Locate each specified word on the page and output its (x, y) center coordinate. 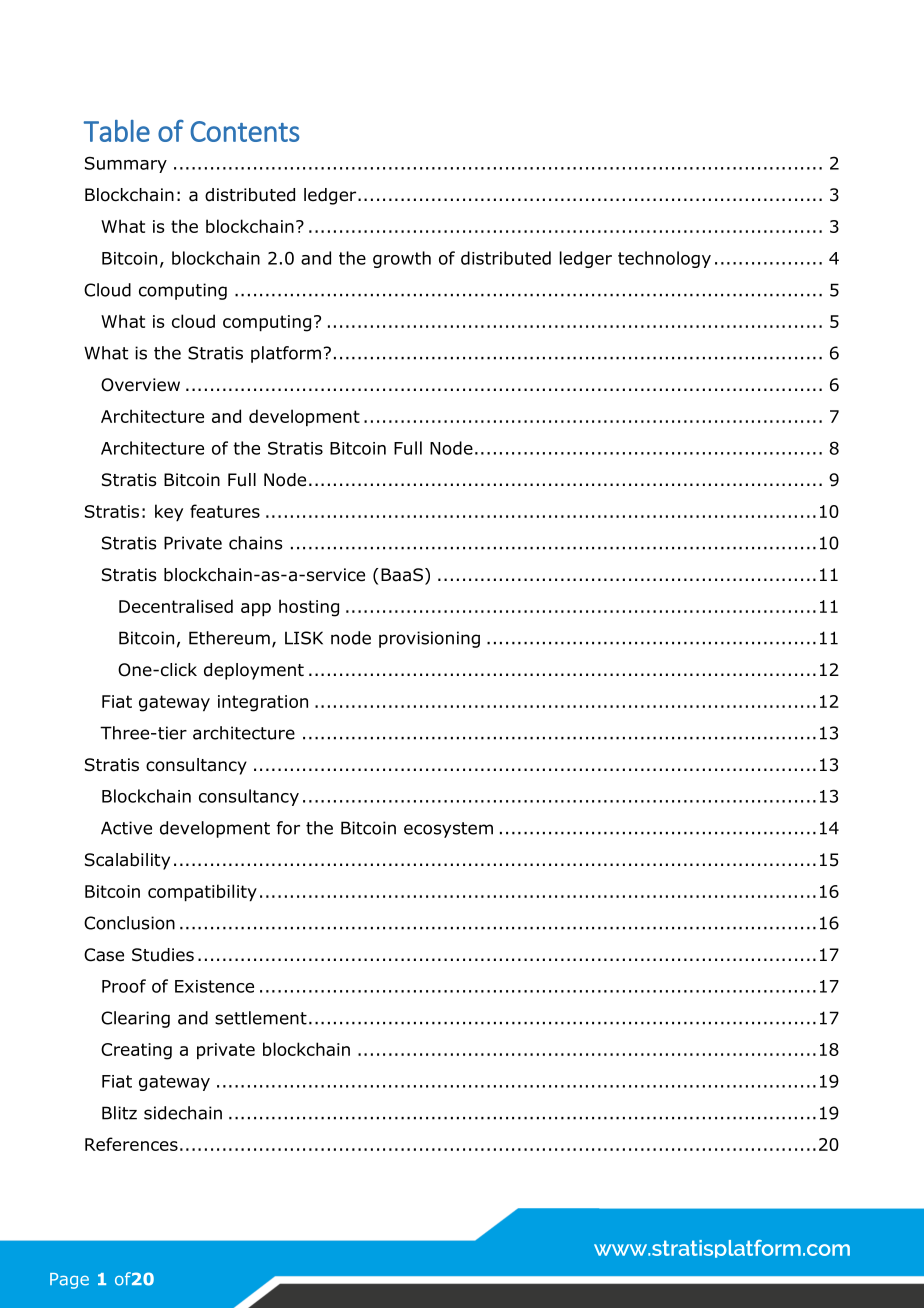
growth (402, 259)
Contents (245, 131)
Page (69, 1281)
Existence (214, 986)
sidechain (183, 1113)
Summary (126, 165)
